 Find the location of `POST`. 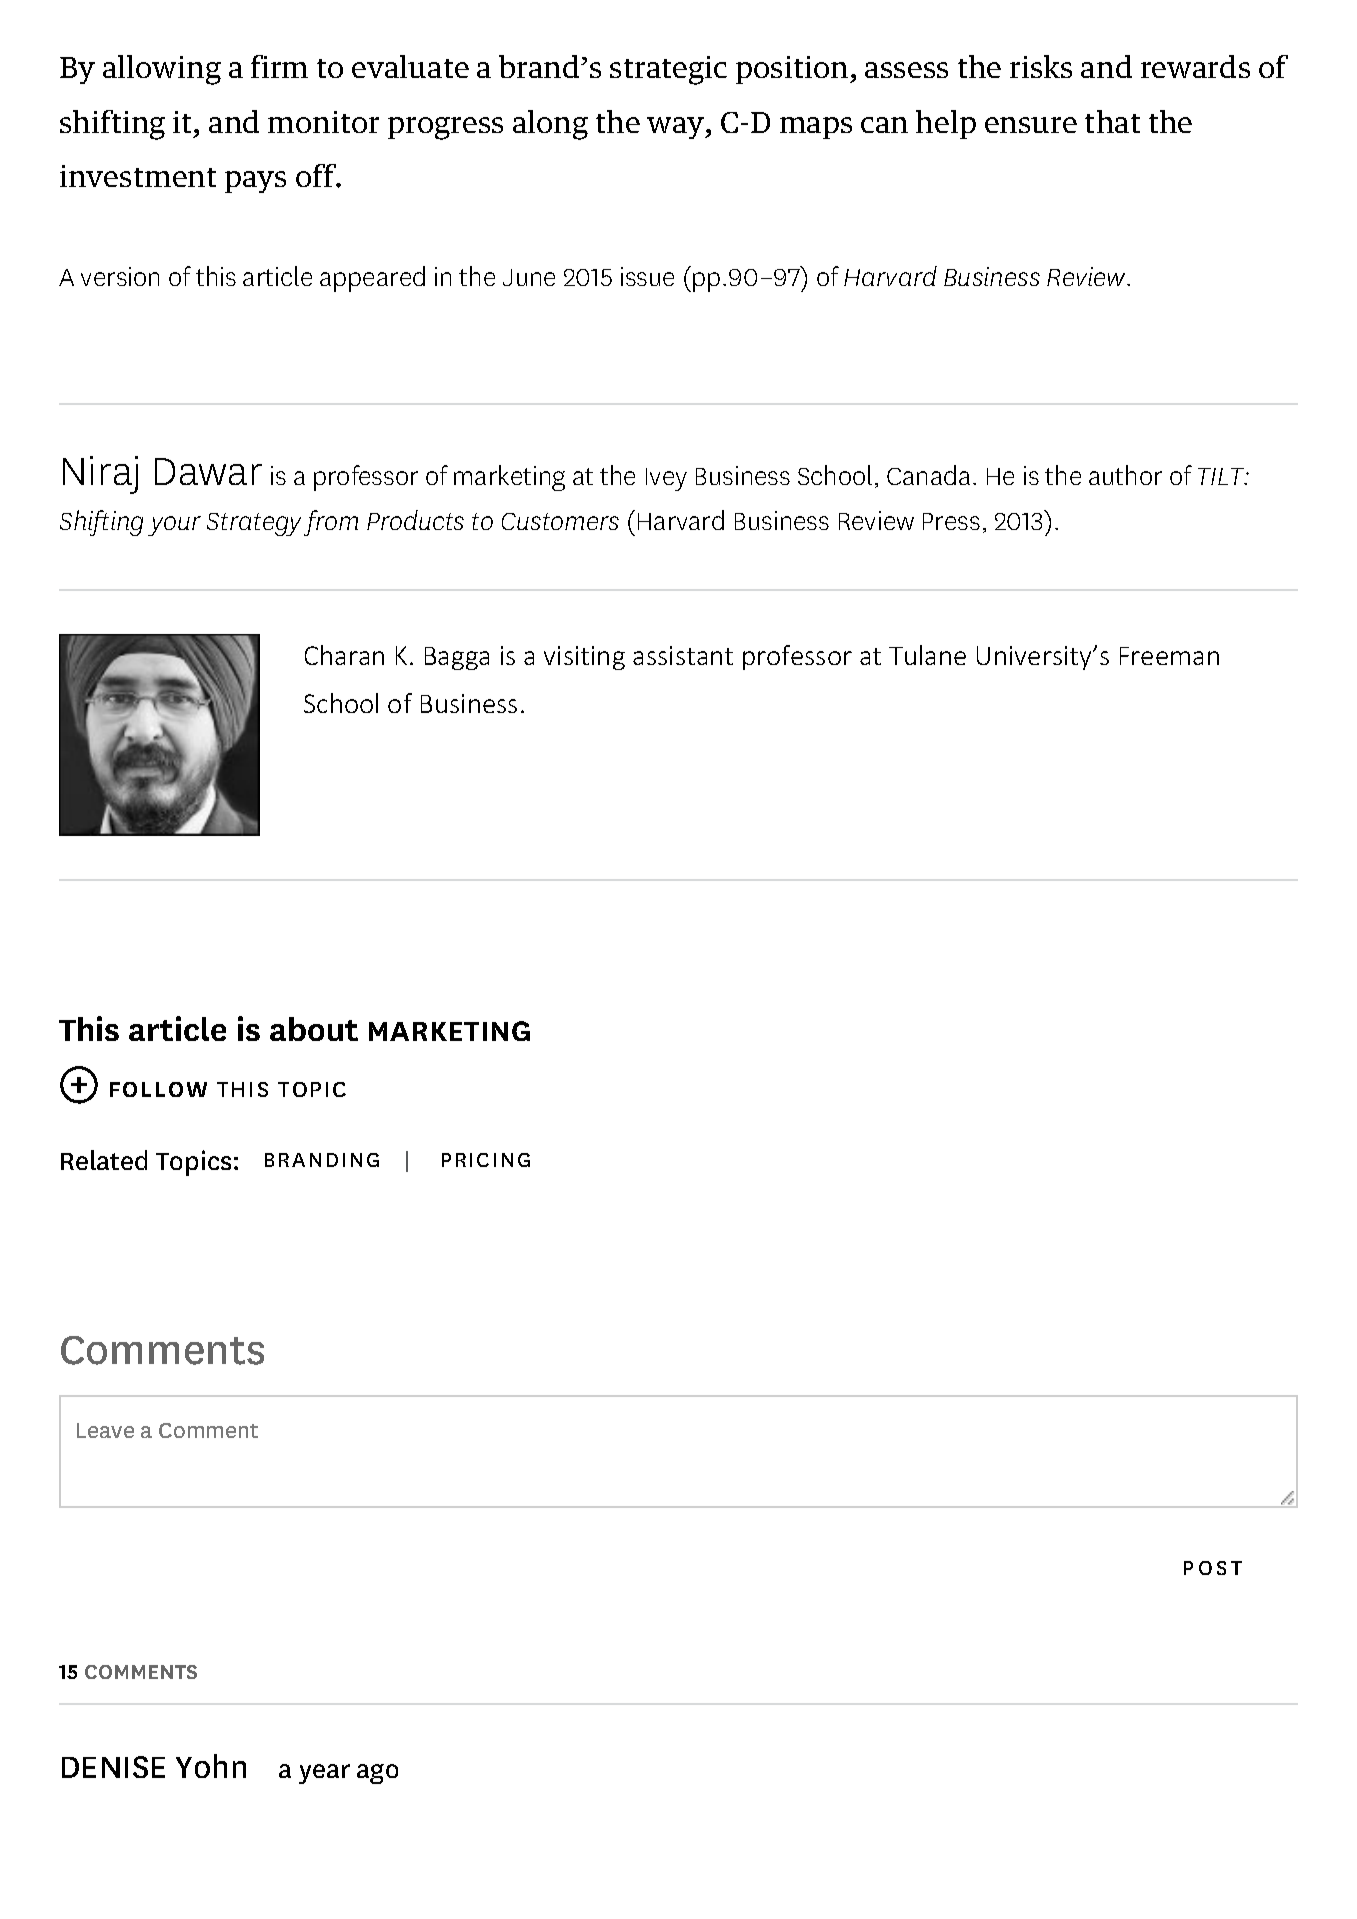

POST is located at coordinates (1213, 1568).
